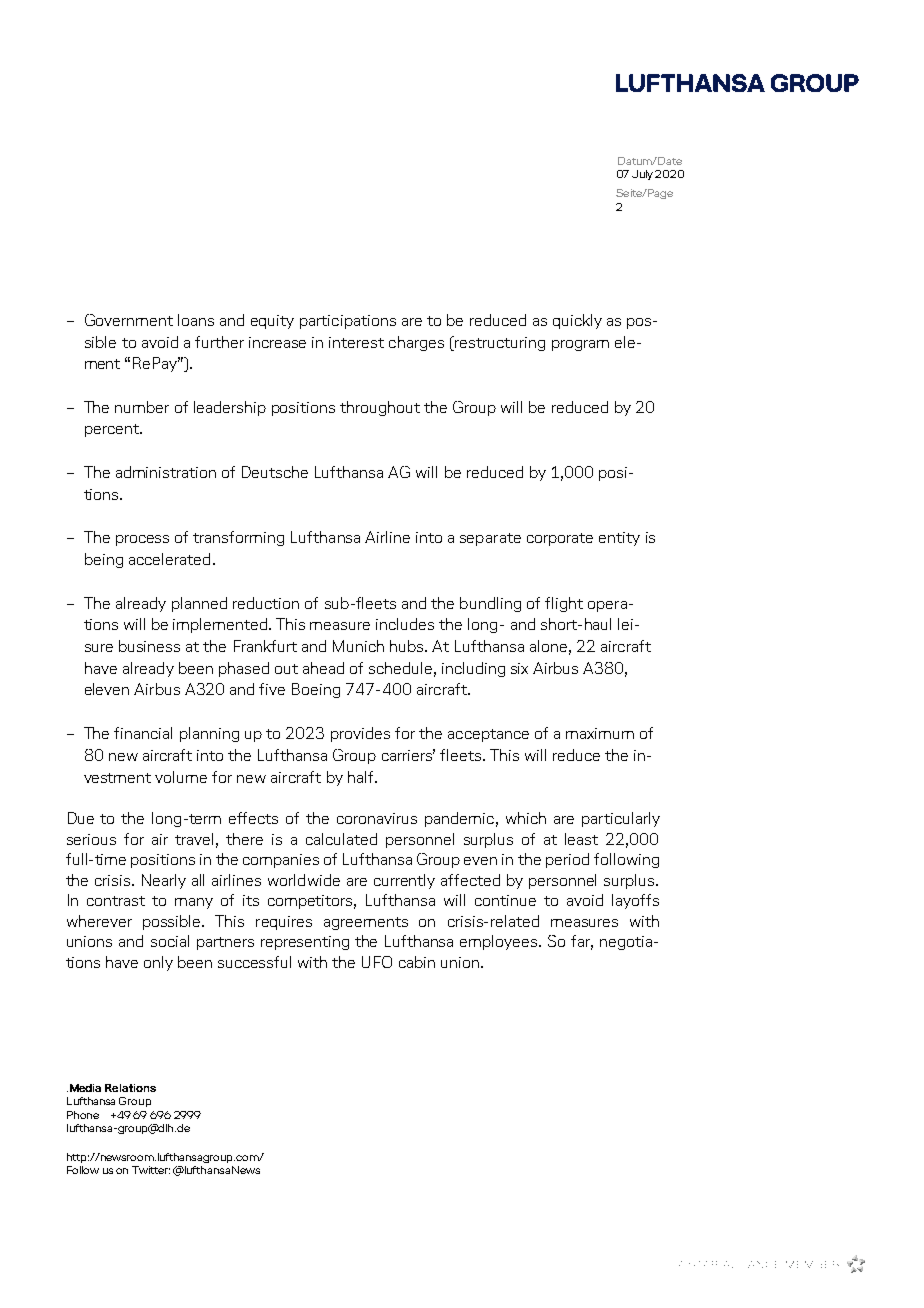  I want to click on UFO, so click(377, 962).
